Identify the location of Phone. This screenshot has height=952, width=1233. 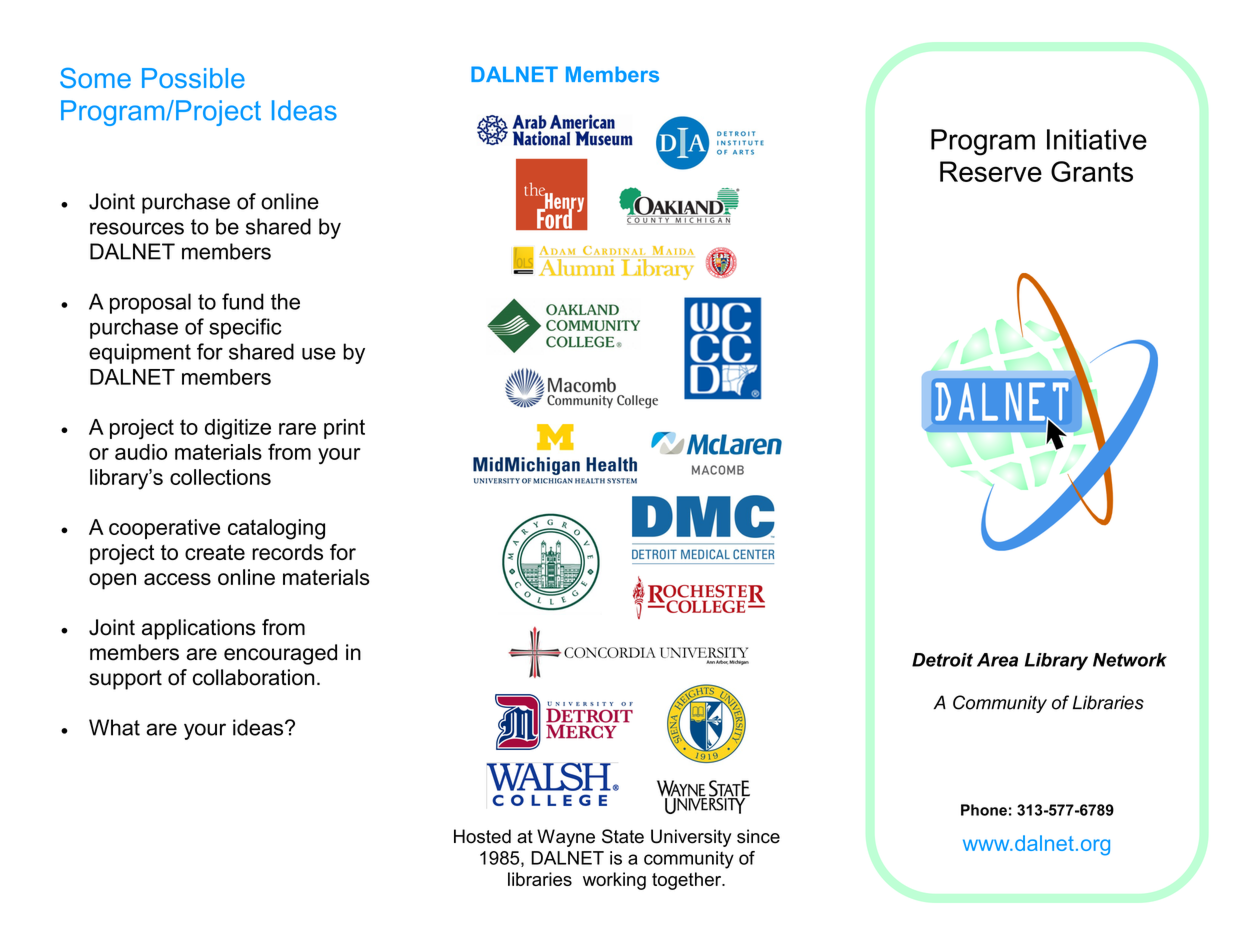
(984, 810).
